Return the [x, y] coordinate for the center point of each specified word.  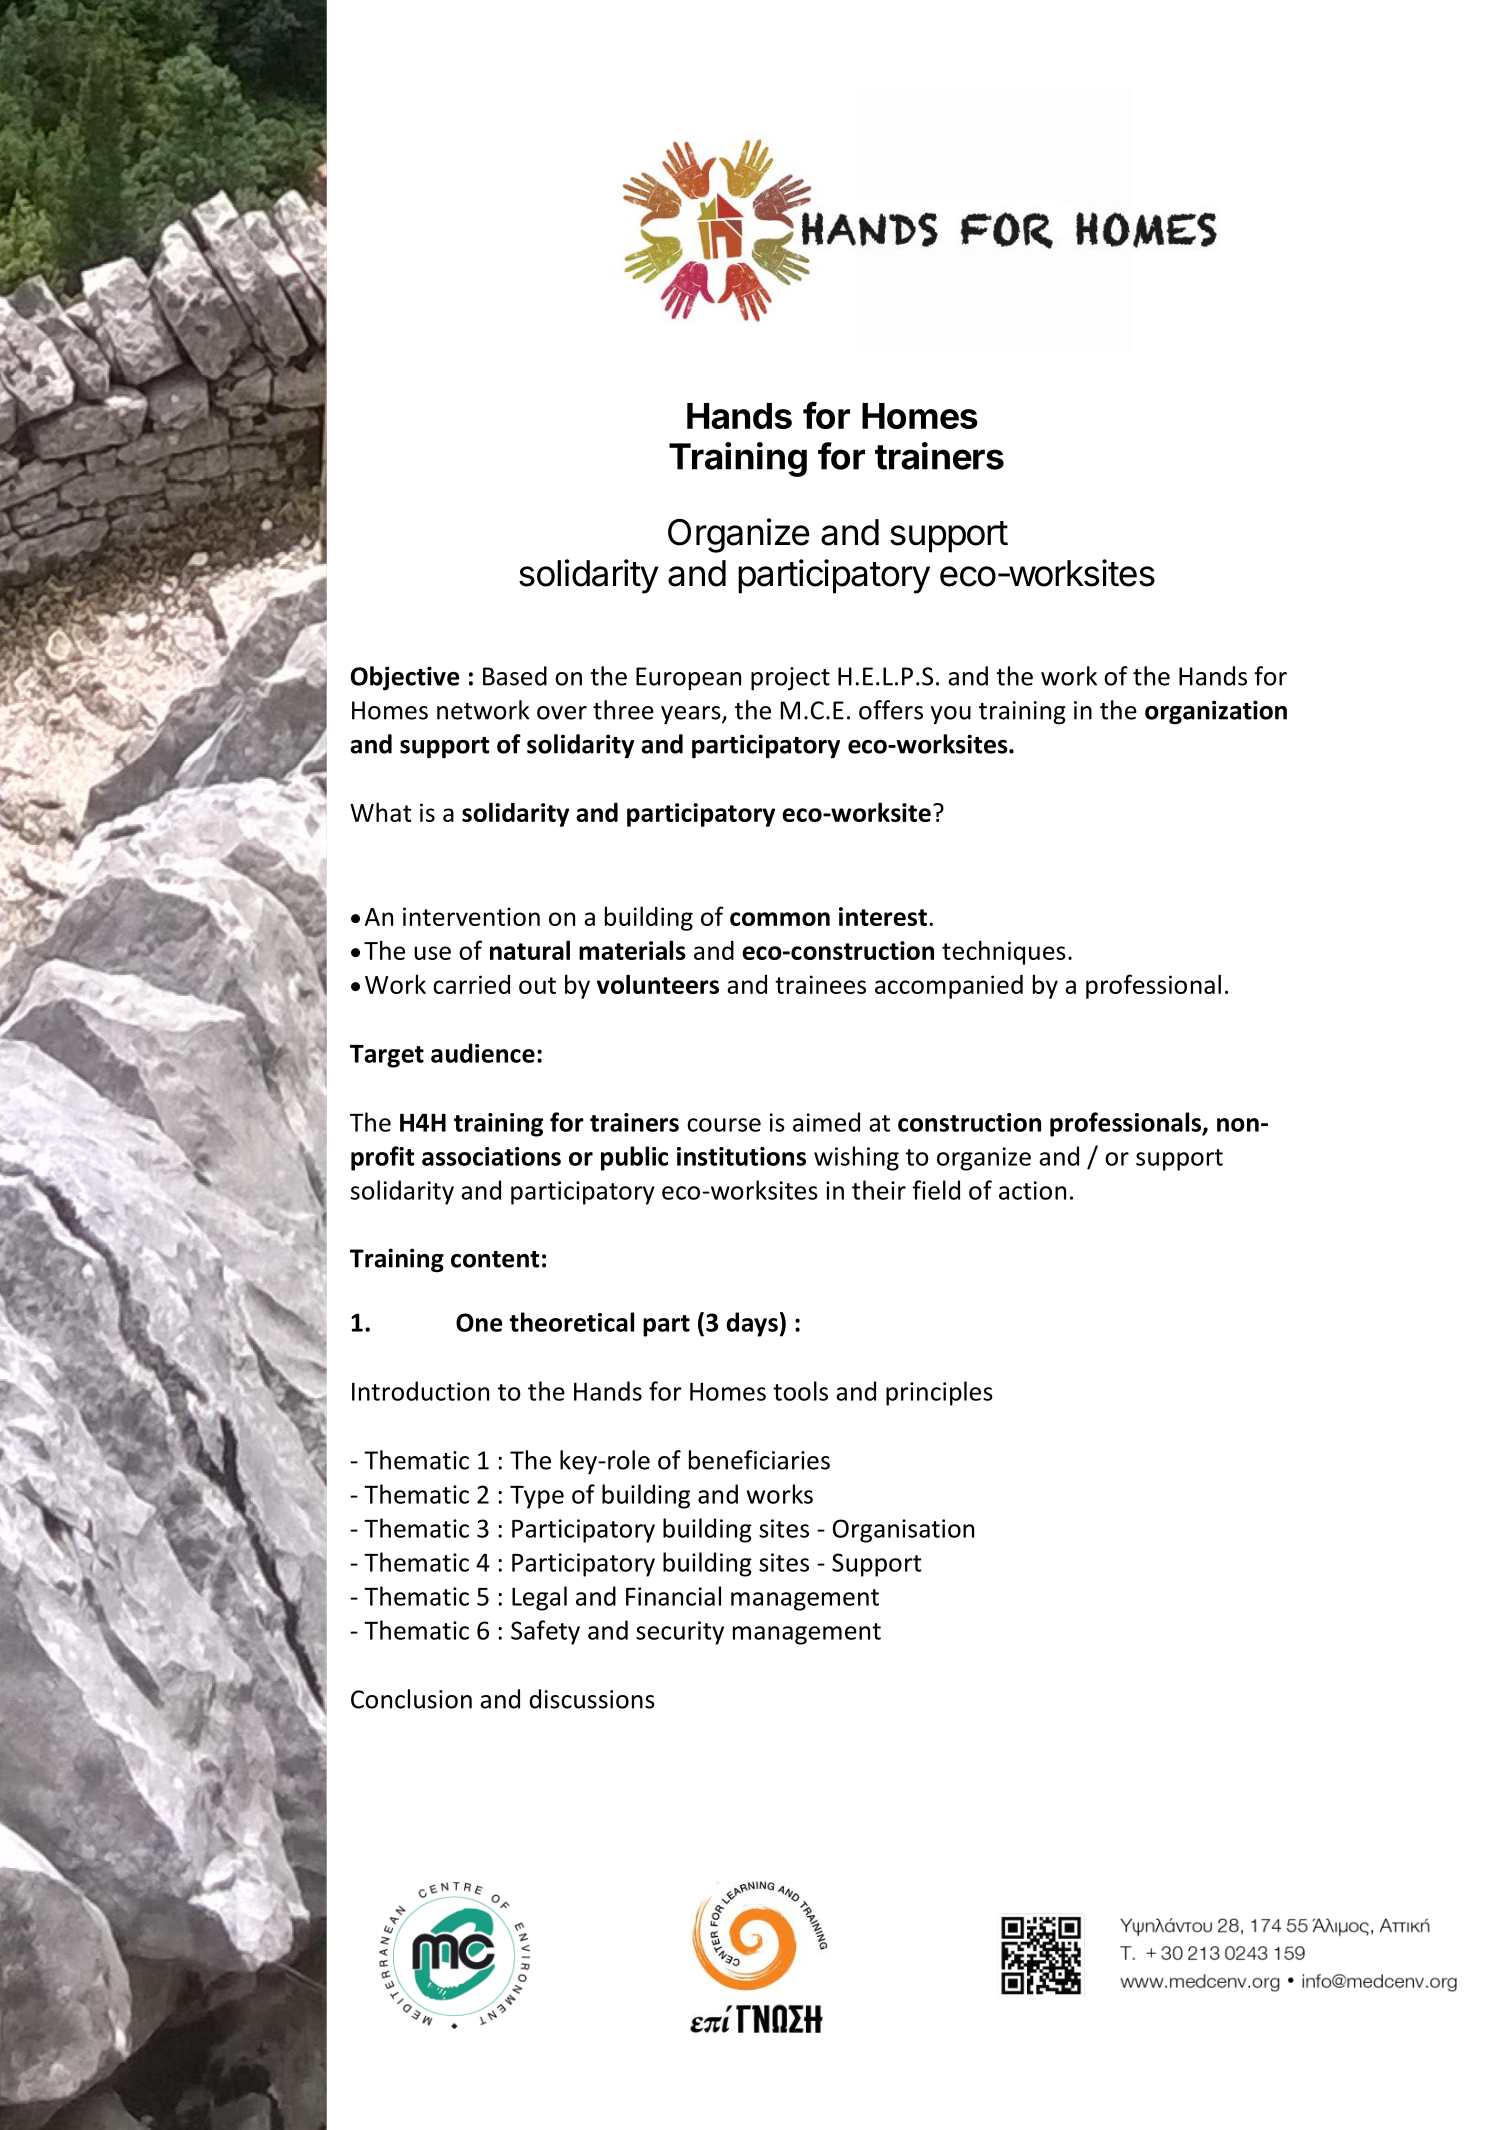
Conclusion [411, 1699]
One [479, 1322]
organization [1216, 712]
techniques [1004, 952]
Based [515, 676]
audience [483, 1053]
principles [939, 1393]
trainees [820, 984]
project [790, 679]
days [752, 1324]
